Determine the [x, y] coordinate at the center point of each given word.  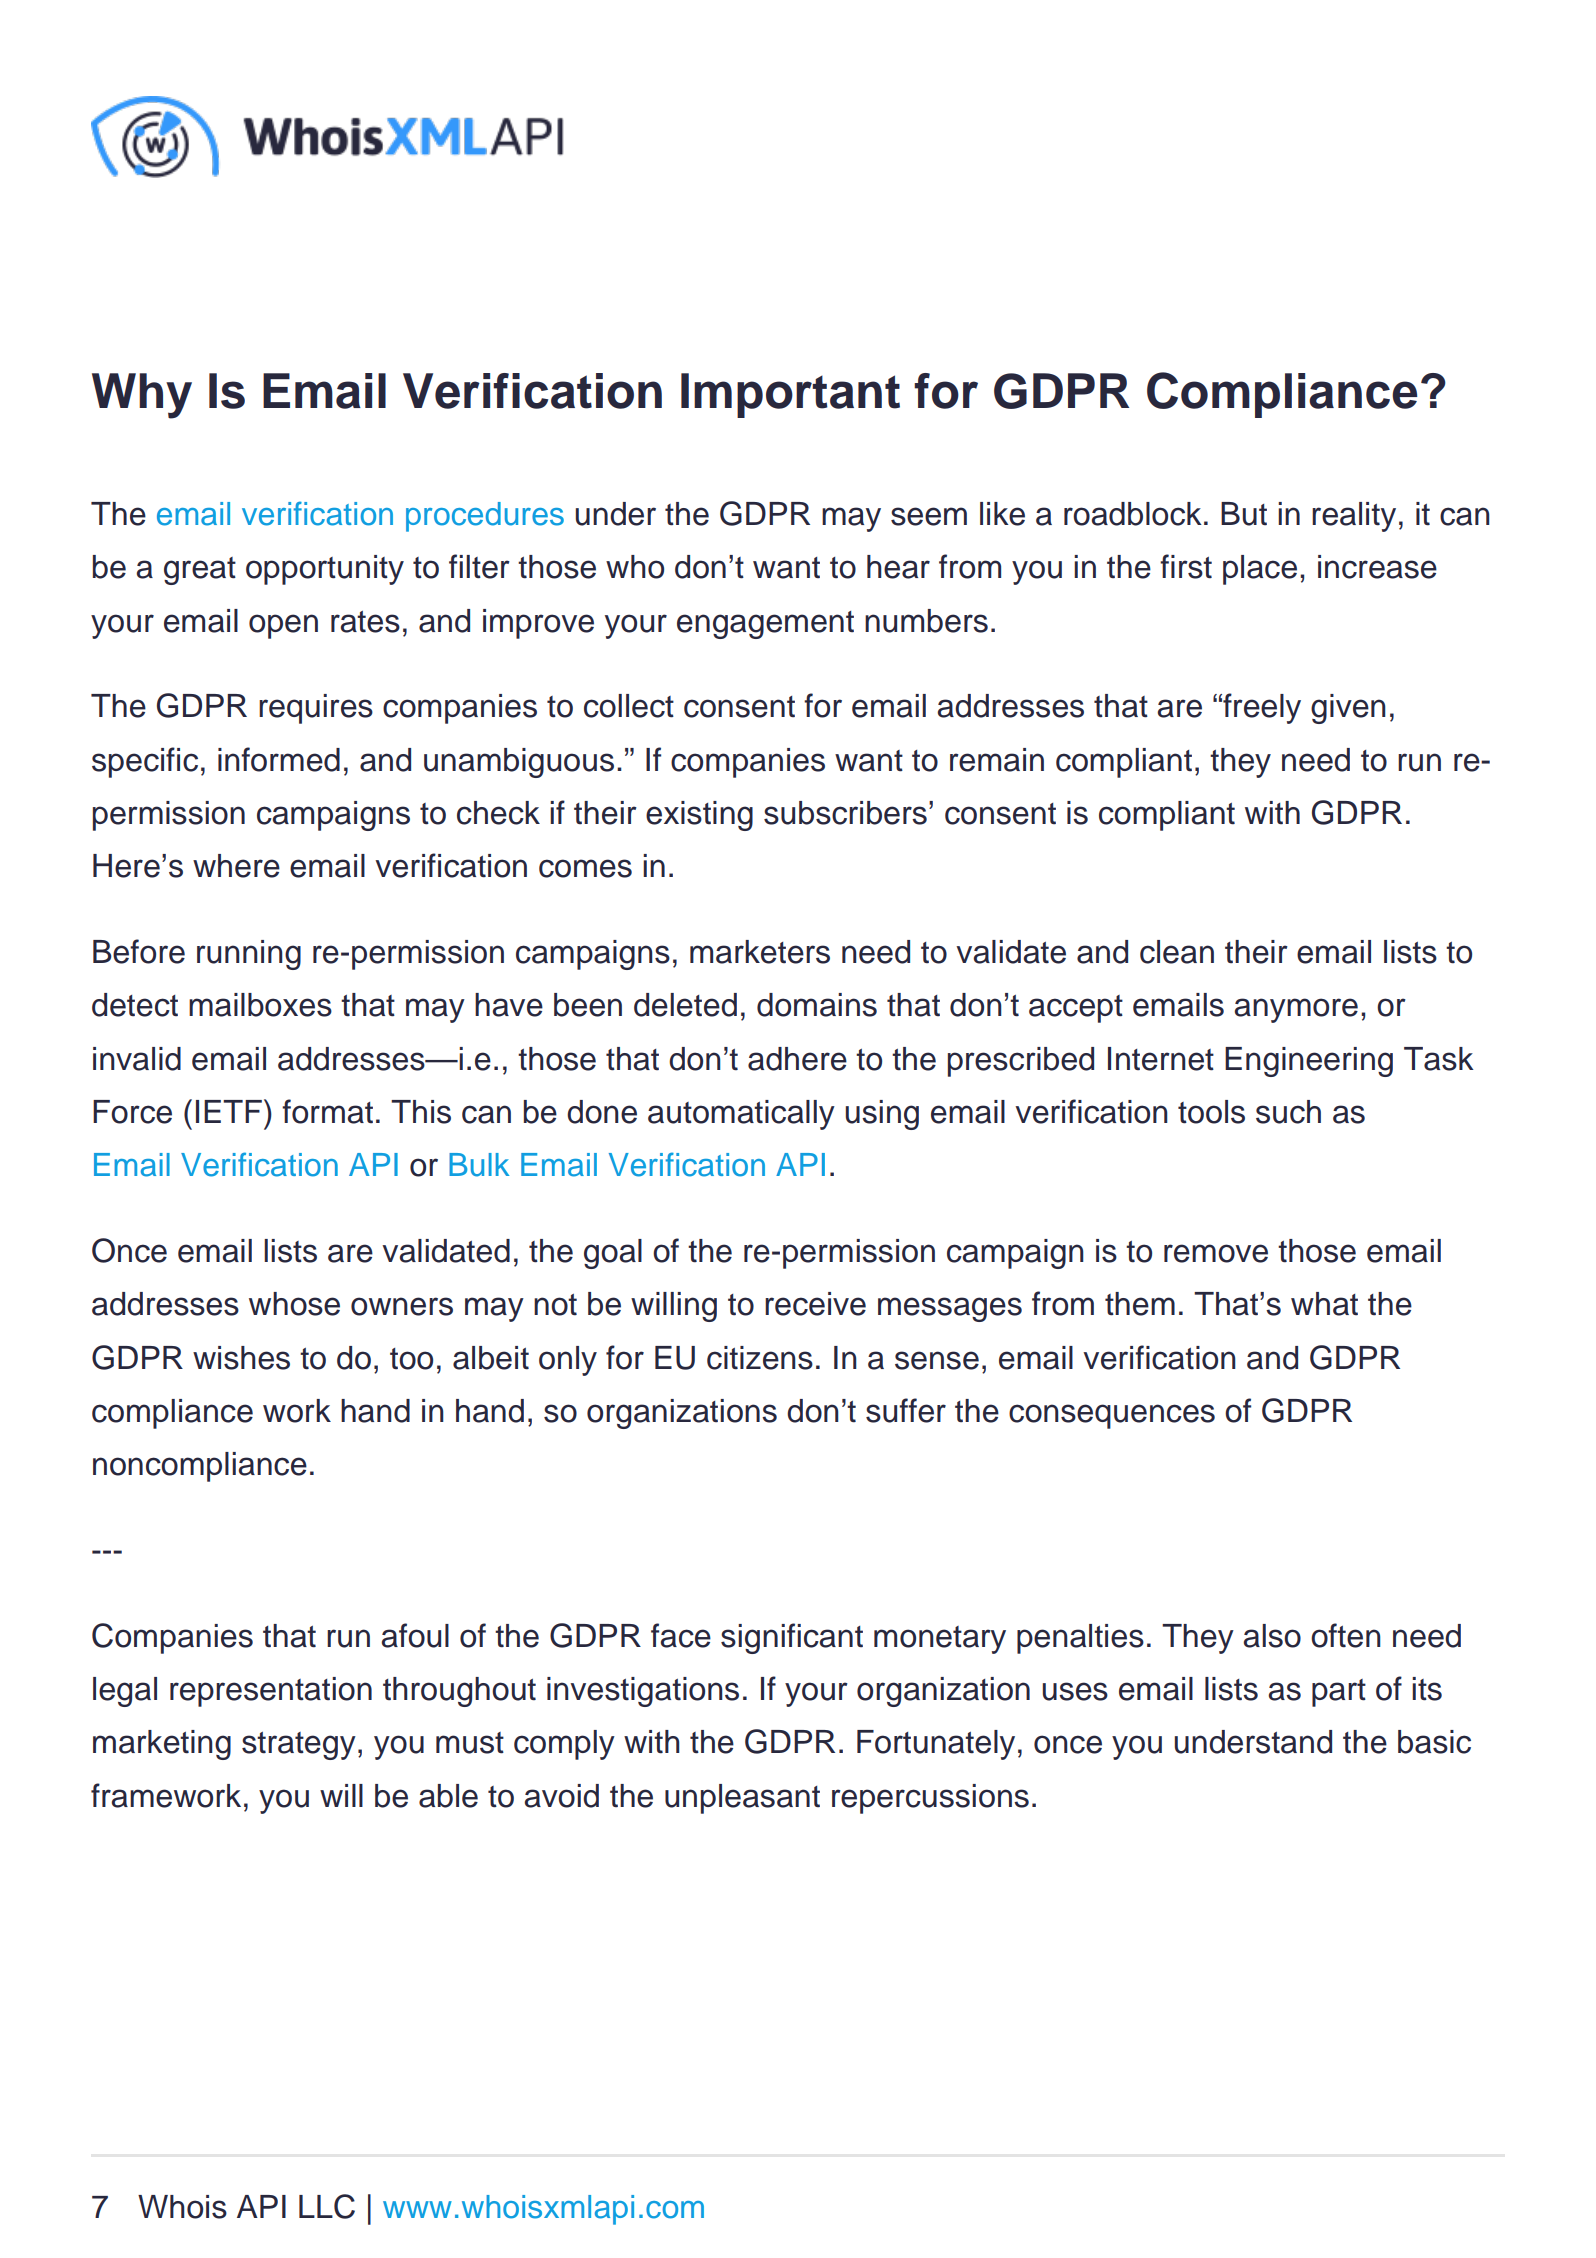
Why [142, 396]
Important [790, 395]
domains [817, 1005]
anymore [1296, 1010]
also [1272, 1636]
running [249, 955]
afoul [415, 1635]
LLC [327, 2206]
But [1244, 514]
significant [792, 1638]
